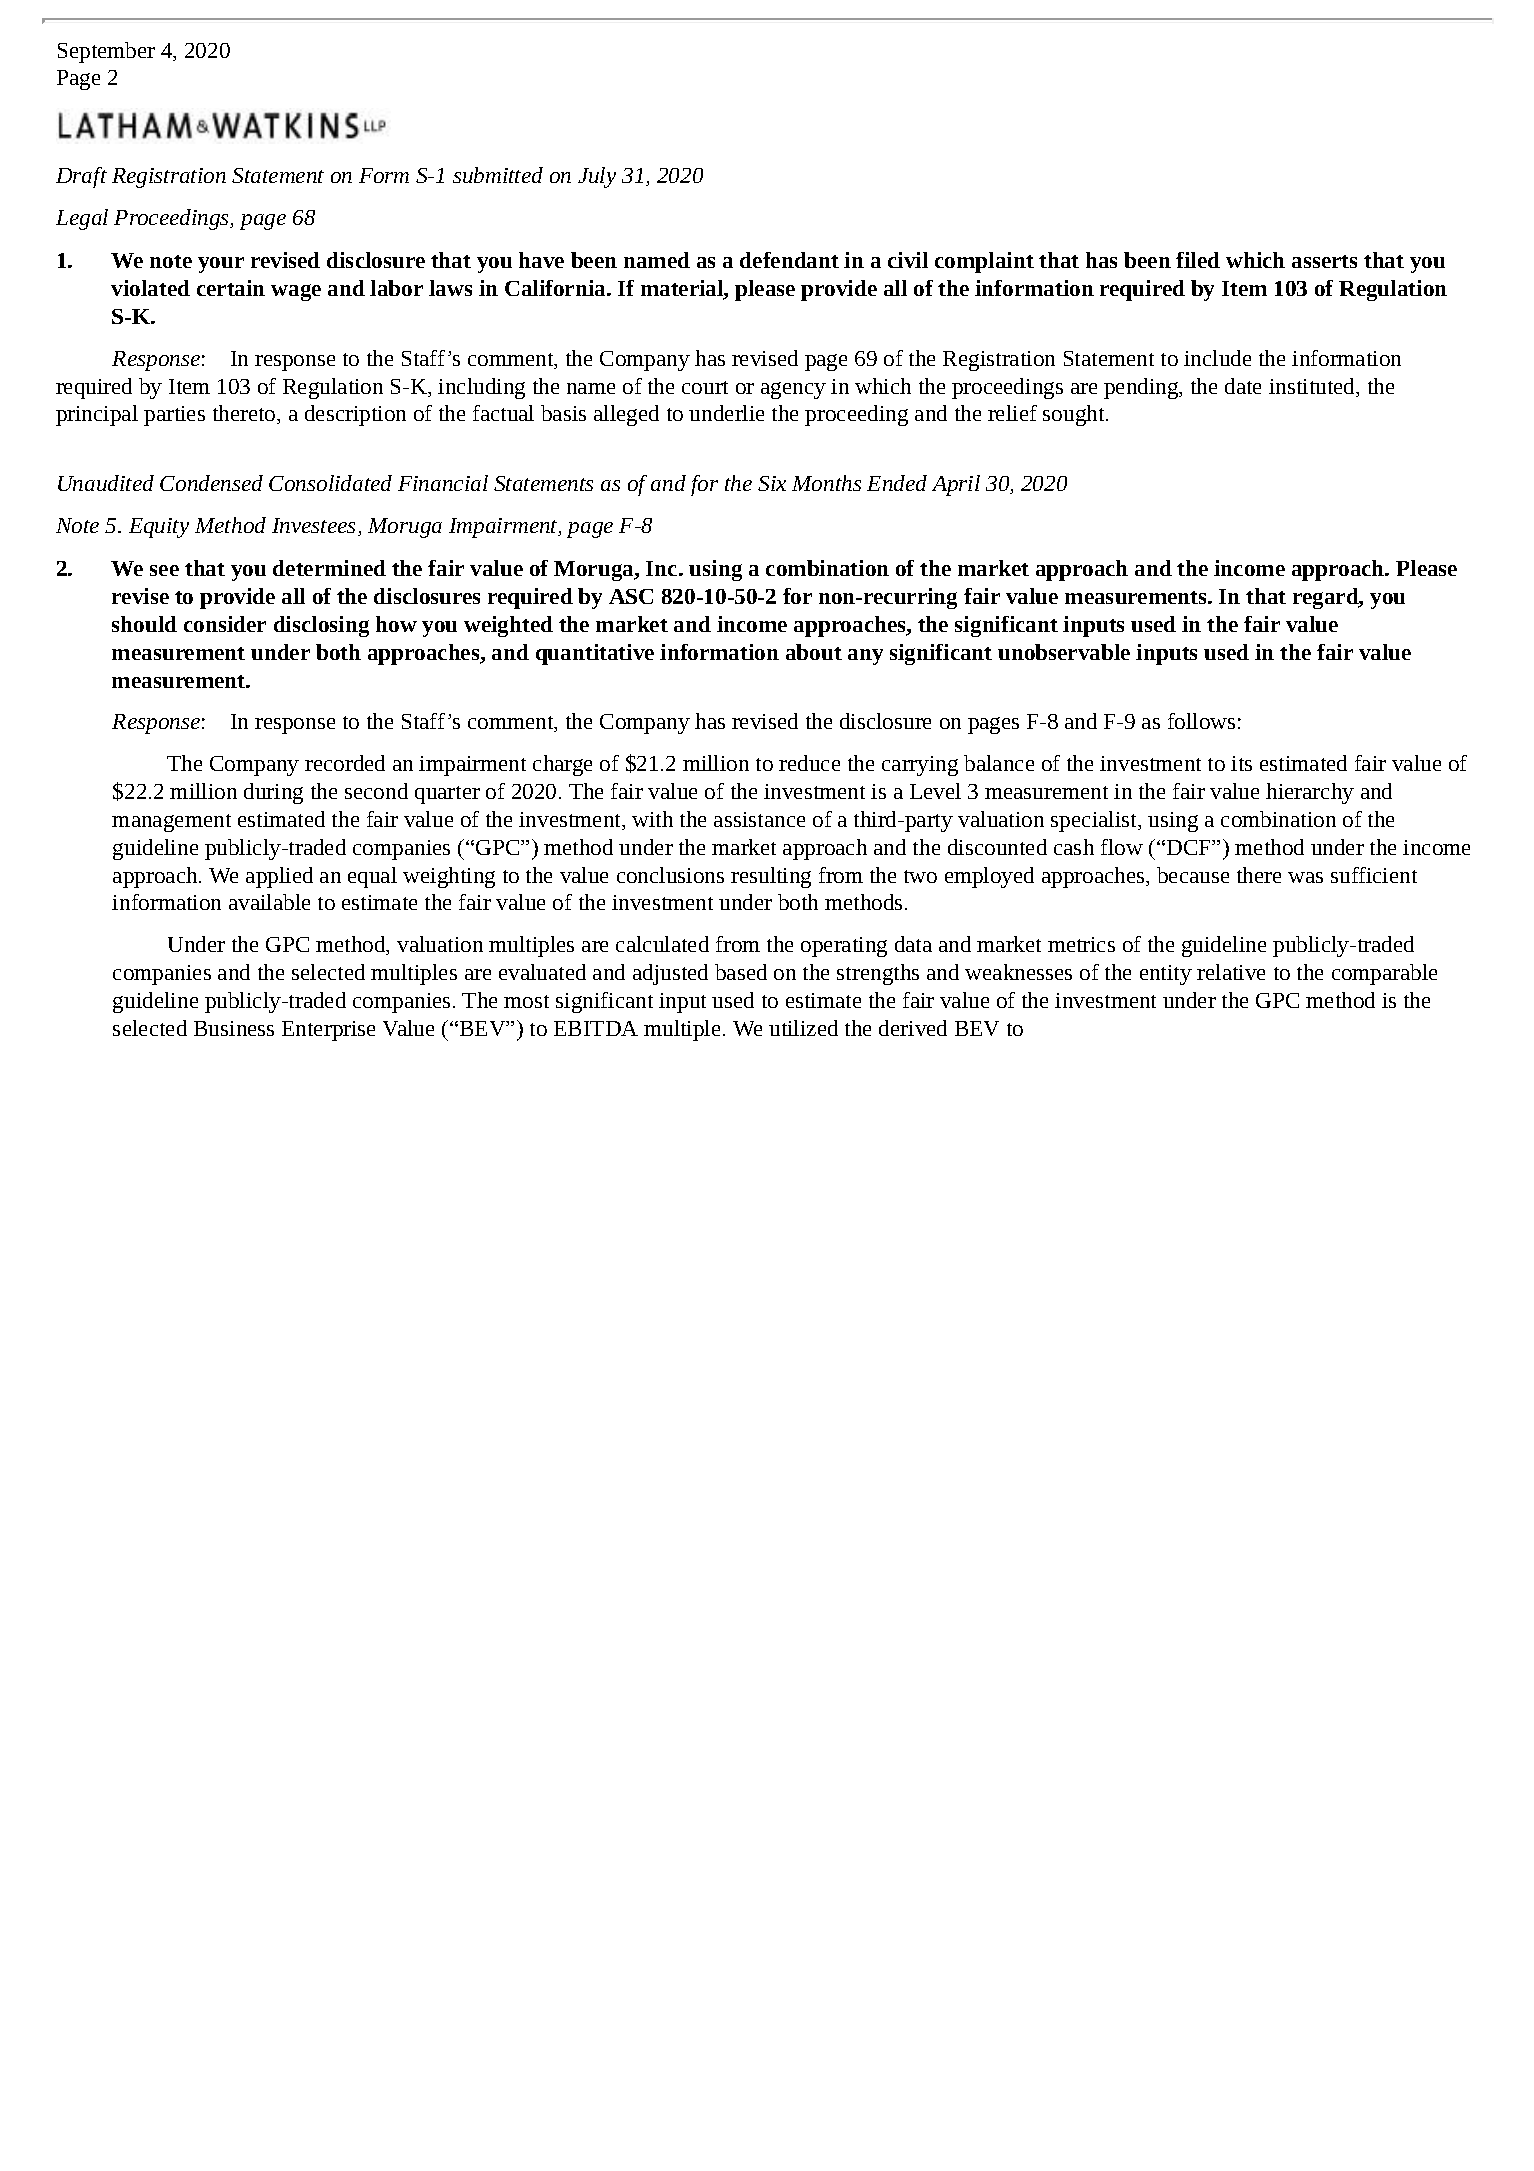 The width and height of the screenshot is (1534, 2171). Describe the element at coordinates (234, 1028) in the screenshot. I see `Business` at that location.
